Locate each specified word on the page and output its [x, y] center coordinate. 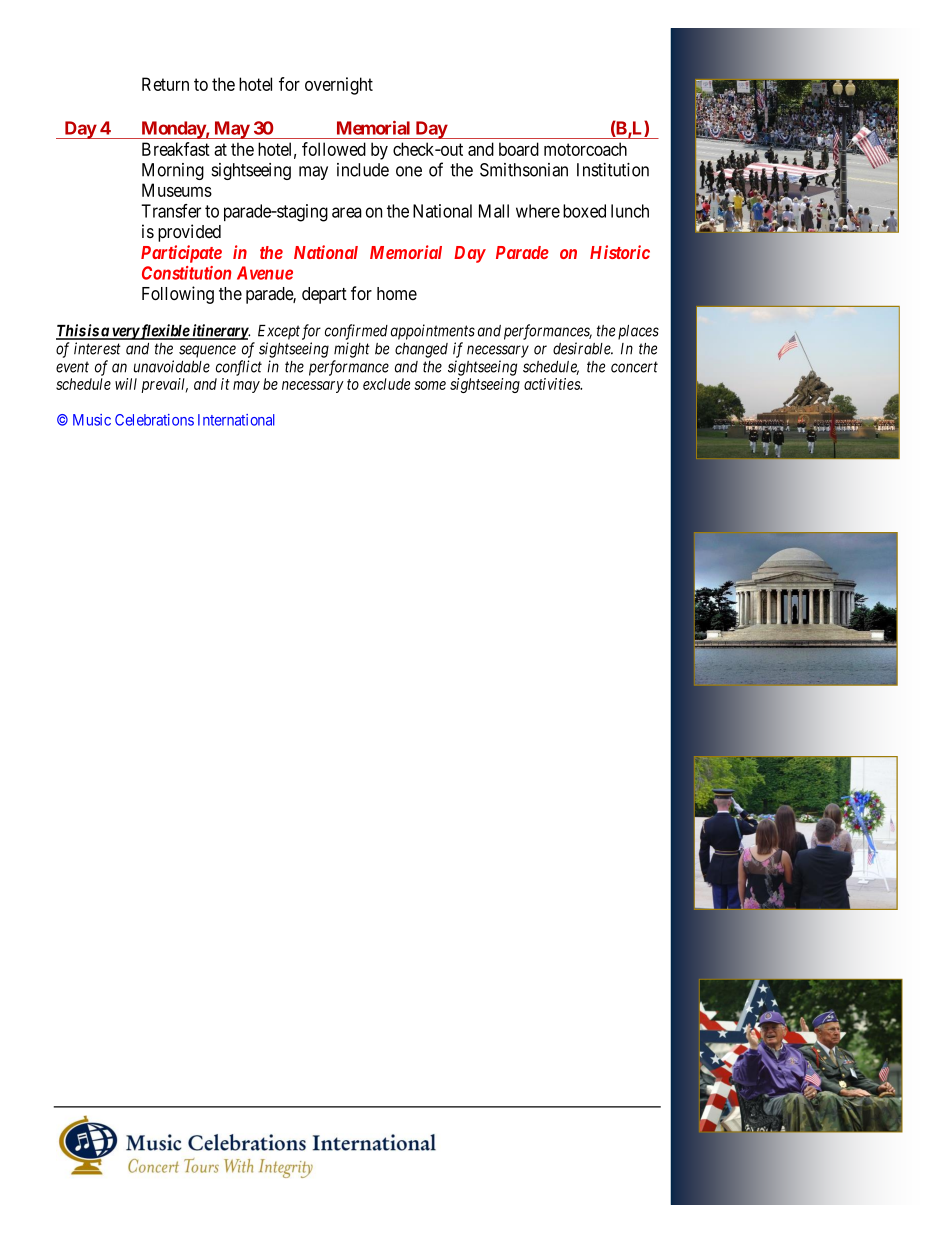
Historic [620, 252]
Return [165, 84]
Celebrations [154, 420]
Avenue [265, 273]
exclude [386, 384]
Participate [181, 254]
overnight [339, 86]
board [519, 149]
